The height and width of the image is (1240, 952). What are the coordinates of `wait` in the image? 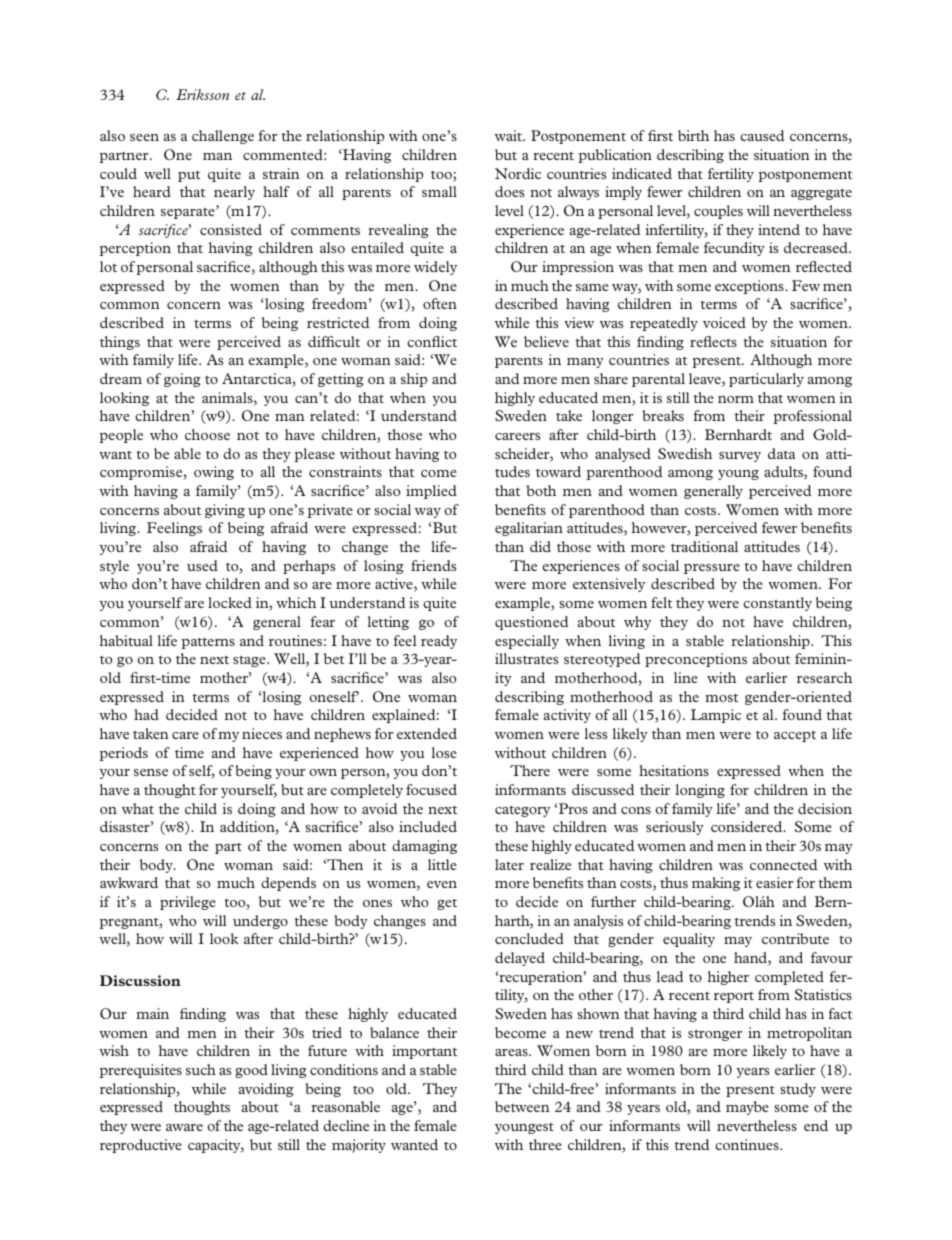 It's located at (509, 135).
